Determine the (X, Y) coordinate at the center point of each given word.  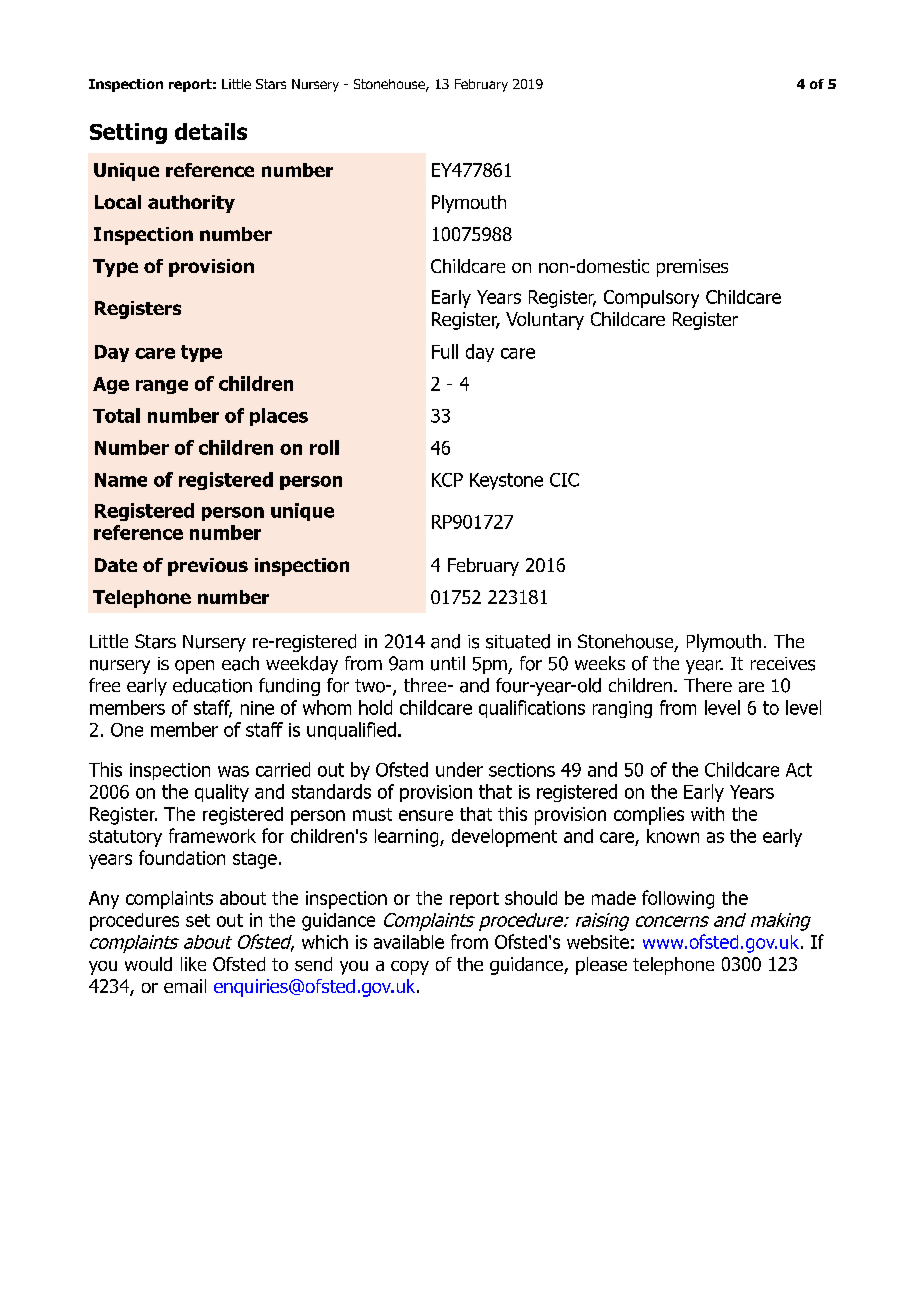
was (233, 771)
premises (692, 268)
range (162, 387)
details (211, 131)
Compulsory (651, 299)
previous (208, 567)
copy (410, 968)
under (459, 769)
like (193, 964)
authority (191, 204)
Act (799, 770)
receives (783, 664)
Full (445, 351)
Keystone (506, 481)
